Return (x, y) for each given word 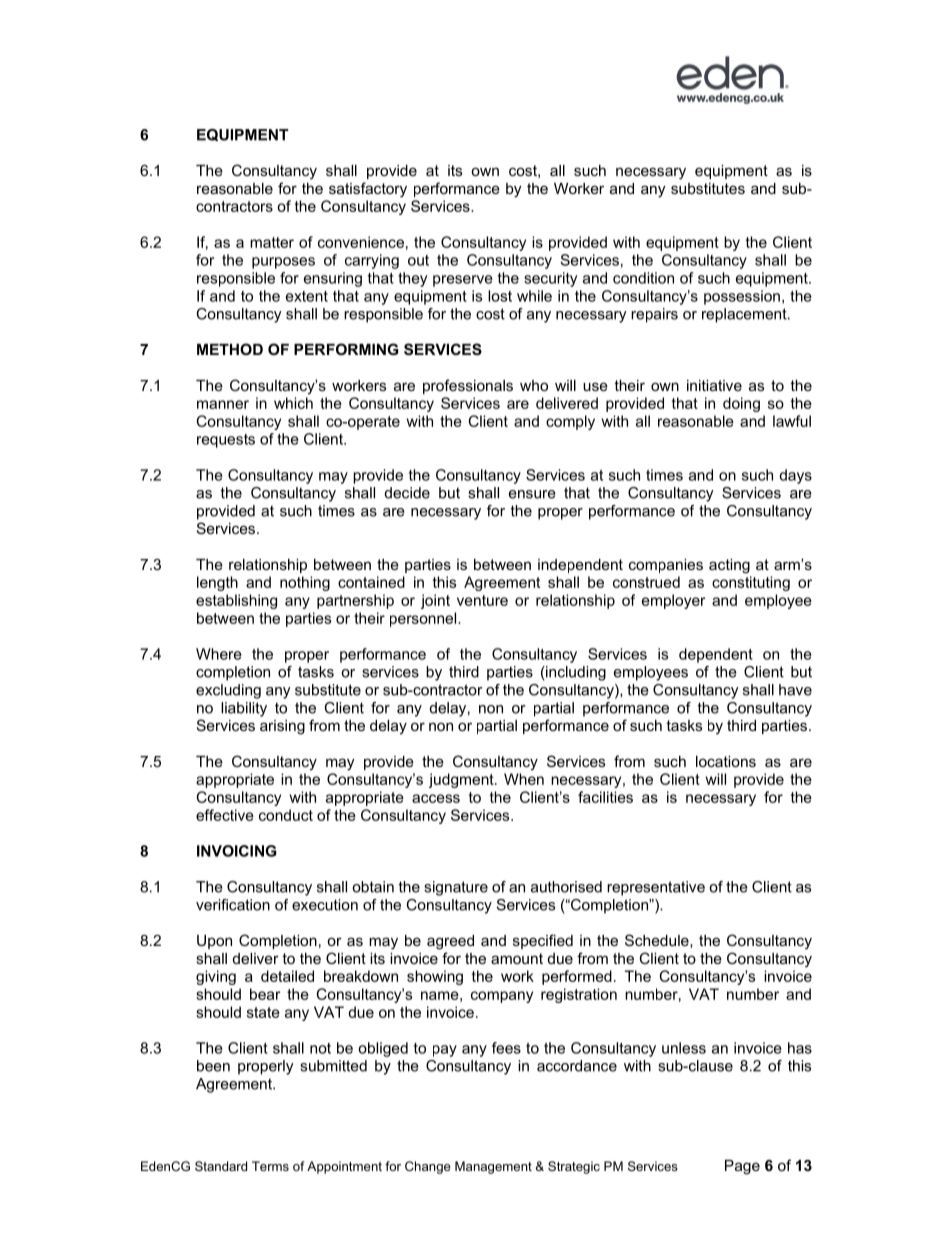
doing (741, 404)
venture (482, 600)
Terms (270, 1166)
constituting (751, 583)
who (534, 385)
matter (272, 242)
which (293, 403)
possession (742, 297)
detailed (287, 976)
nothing (305, 583)
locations (726, 761)
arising (282, 727)
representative (656, 888)
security (550, 279)
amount (517, 958)
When (524, 779)
